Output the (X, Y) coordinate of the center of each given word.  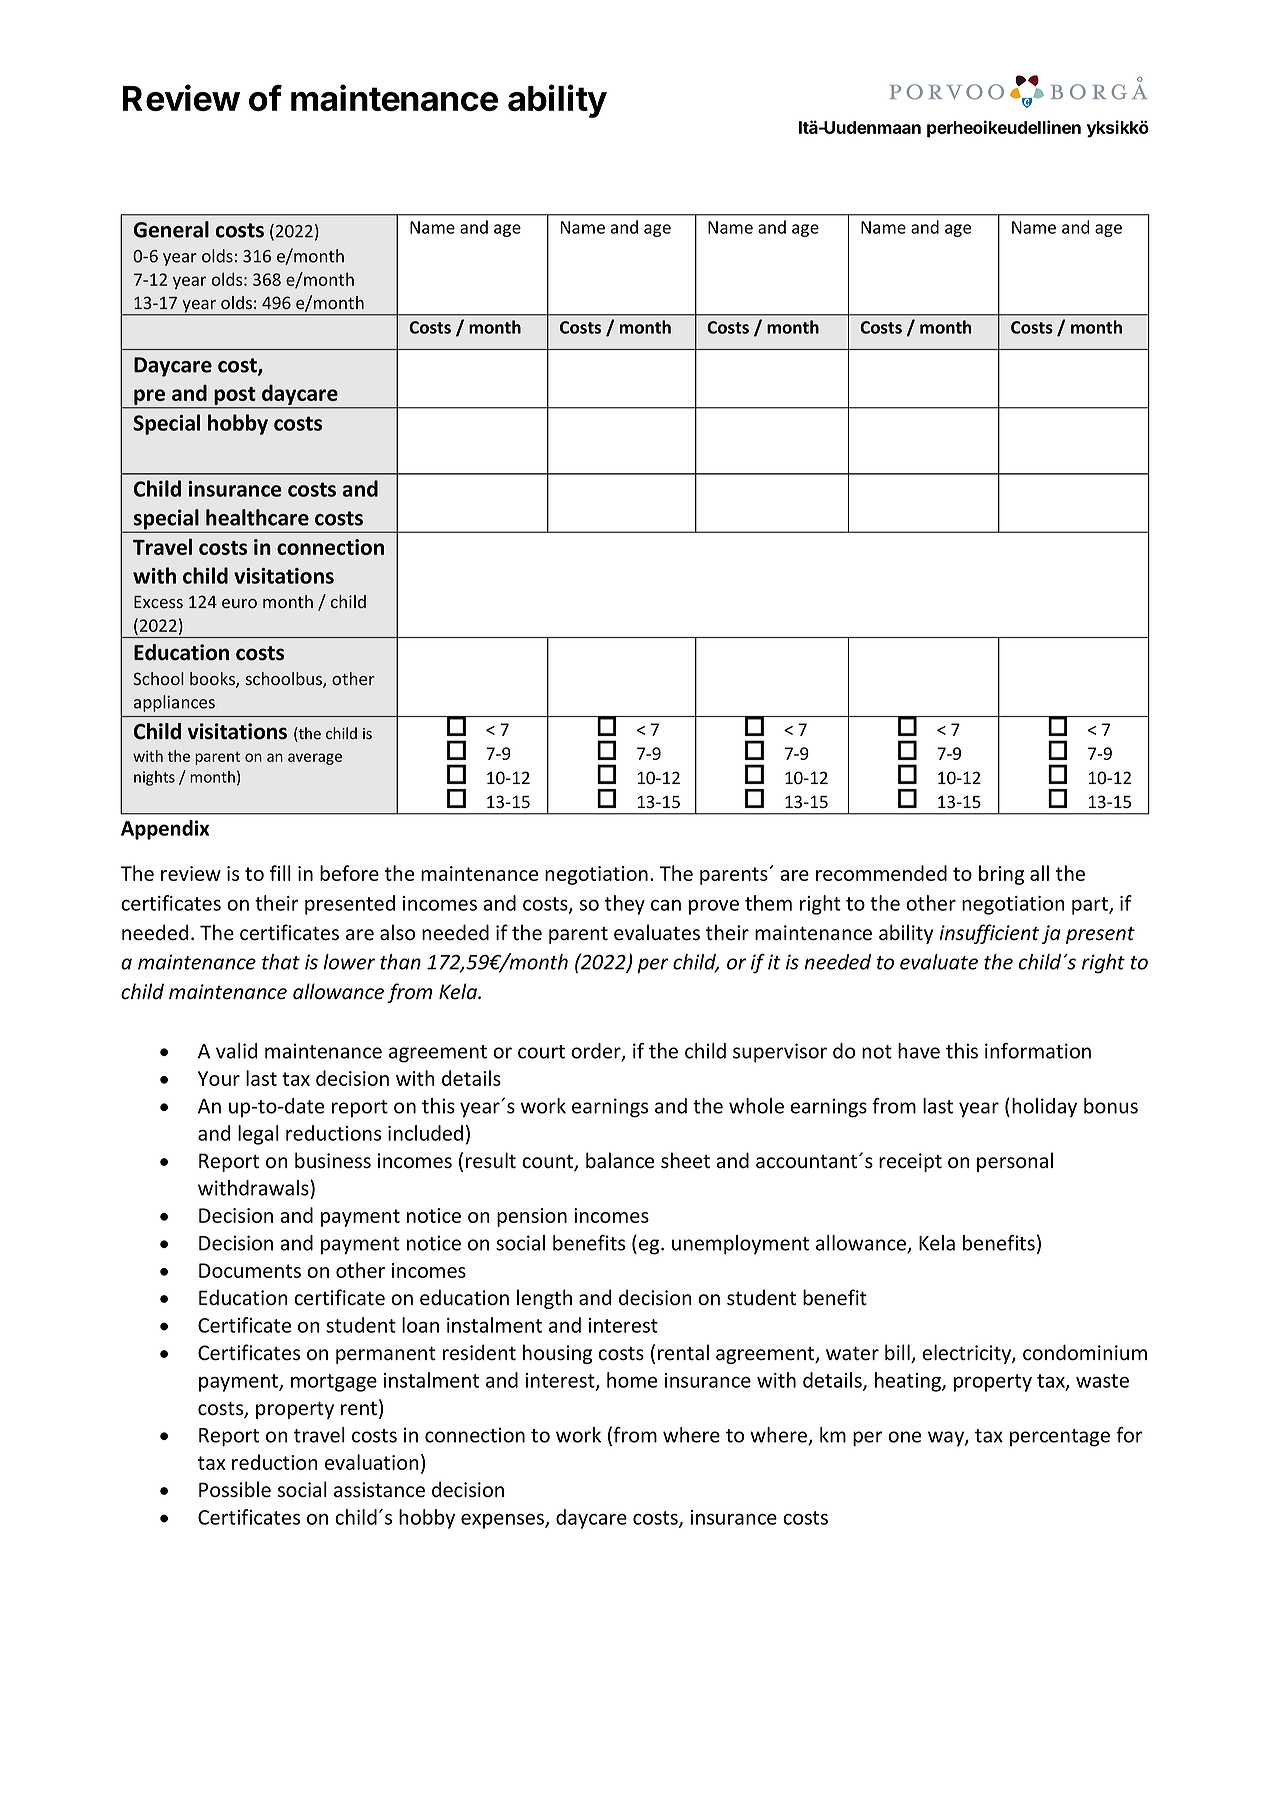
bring (1001, 875)
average (315, 759)
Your (219, 1078)
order (597, 1052)
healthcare (257, 517)
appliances (174, 703)
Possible (235, 1489)
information (1038, 1051)
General (171, 229)
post (235, 397)
